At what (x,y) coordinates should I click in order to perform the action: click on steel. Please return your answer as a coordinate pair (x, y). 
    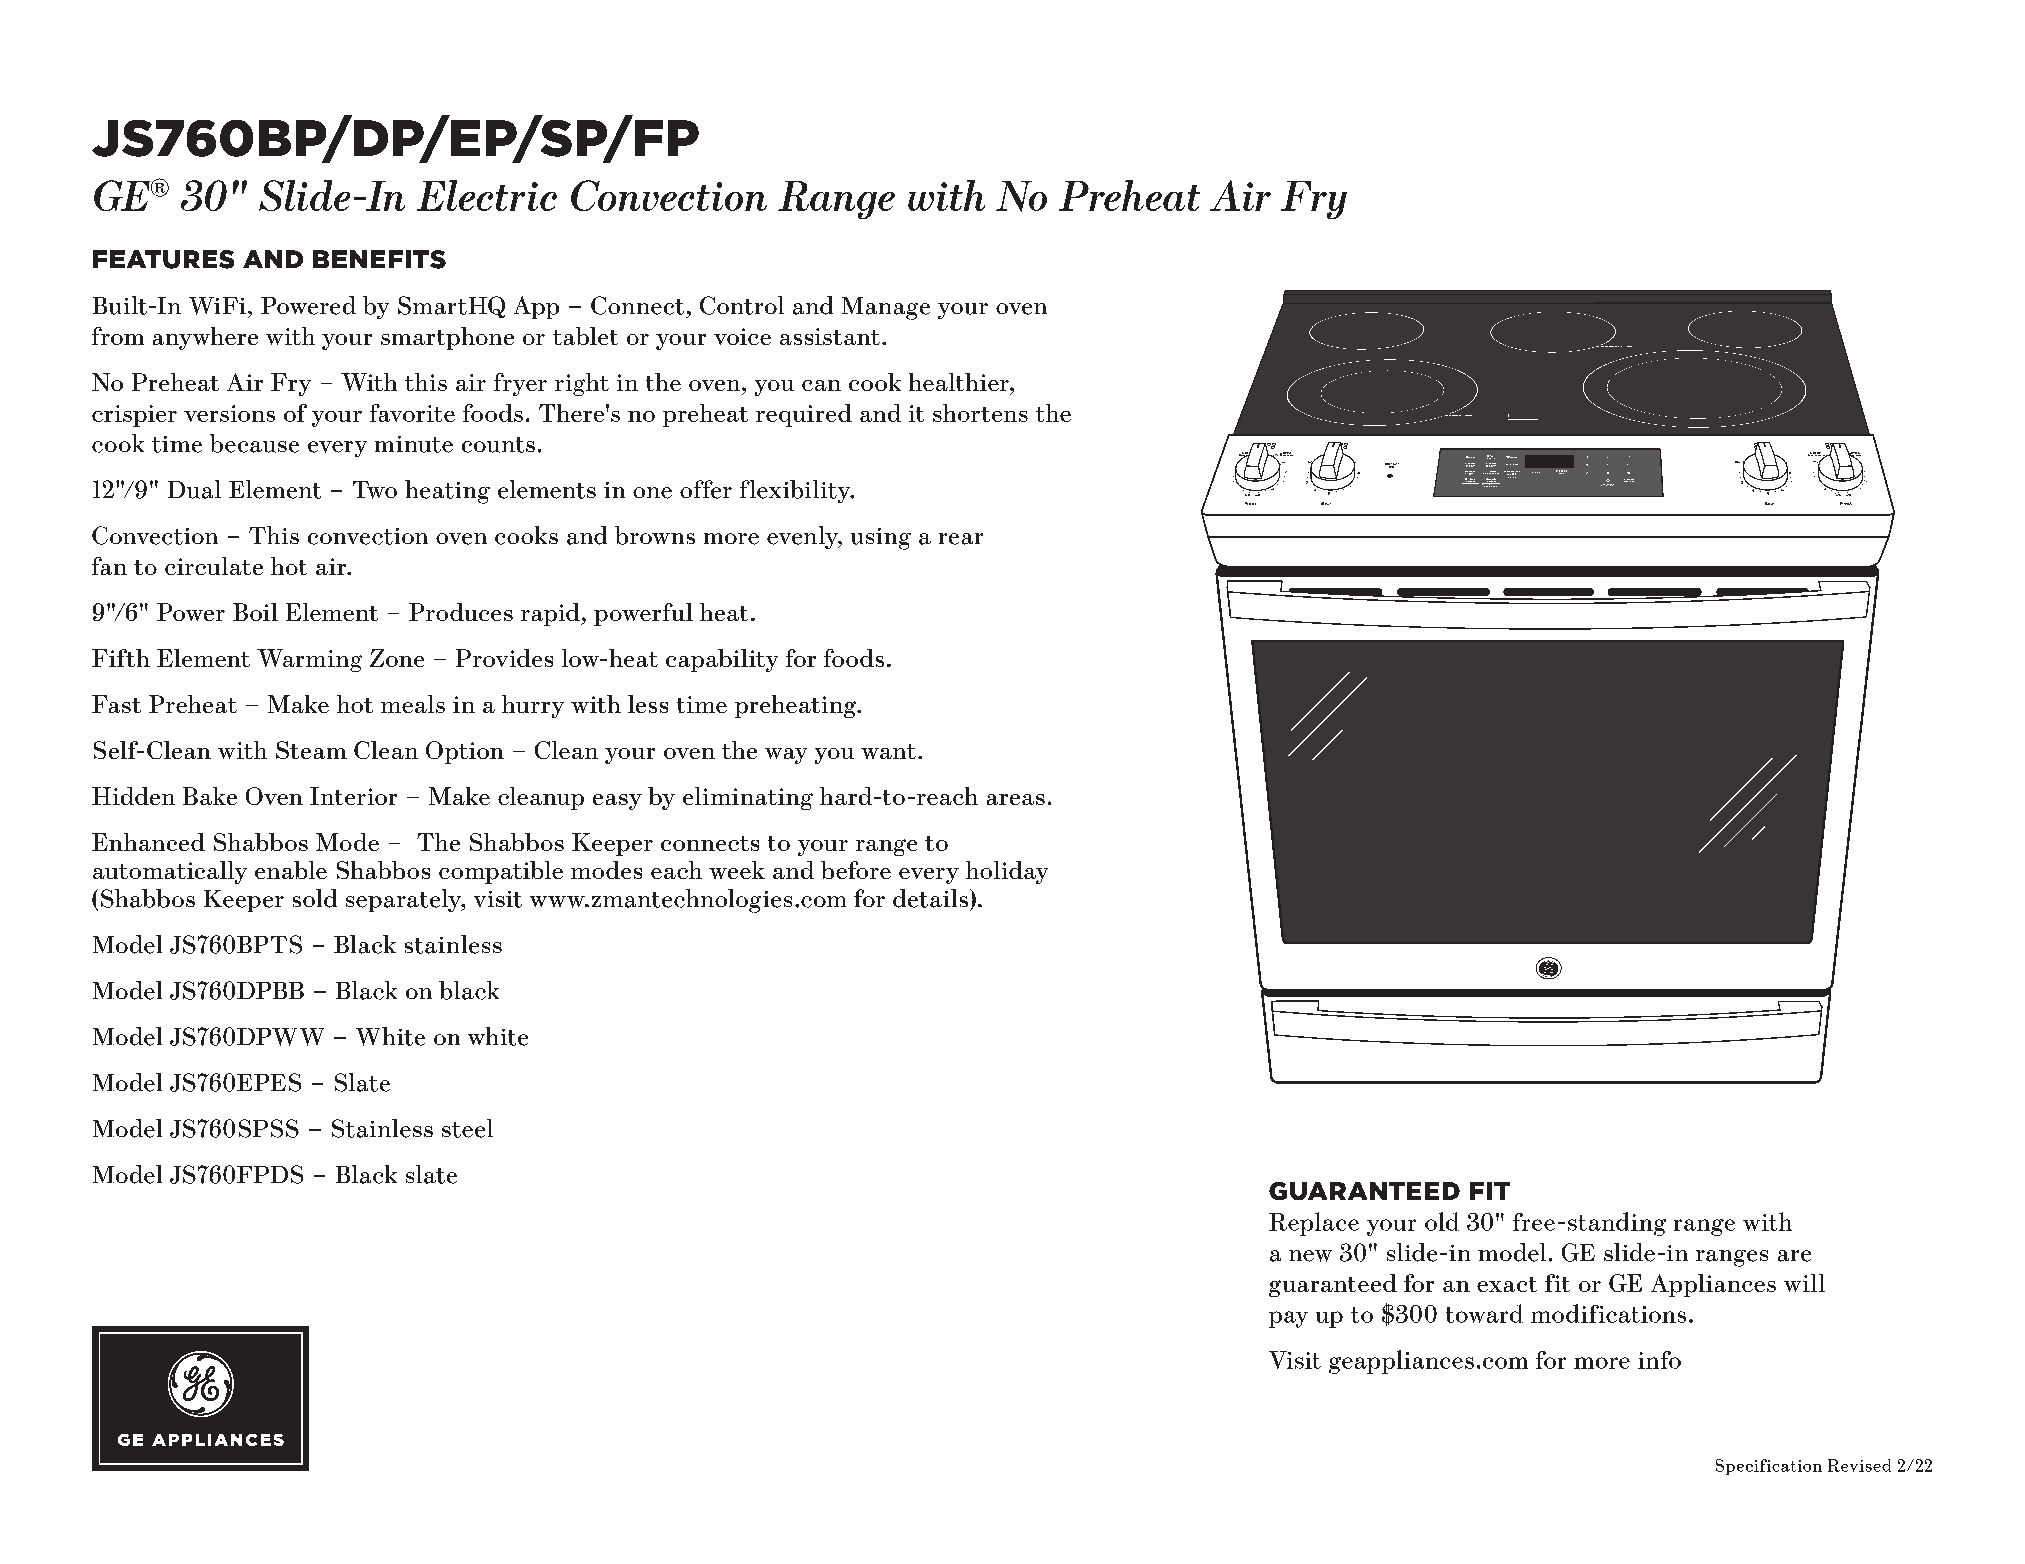
    Looking at the image, I should click on (467, 1128).
